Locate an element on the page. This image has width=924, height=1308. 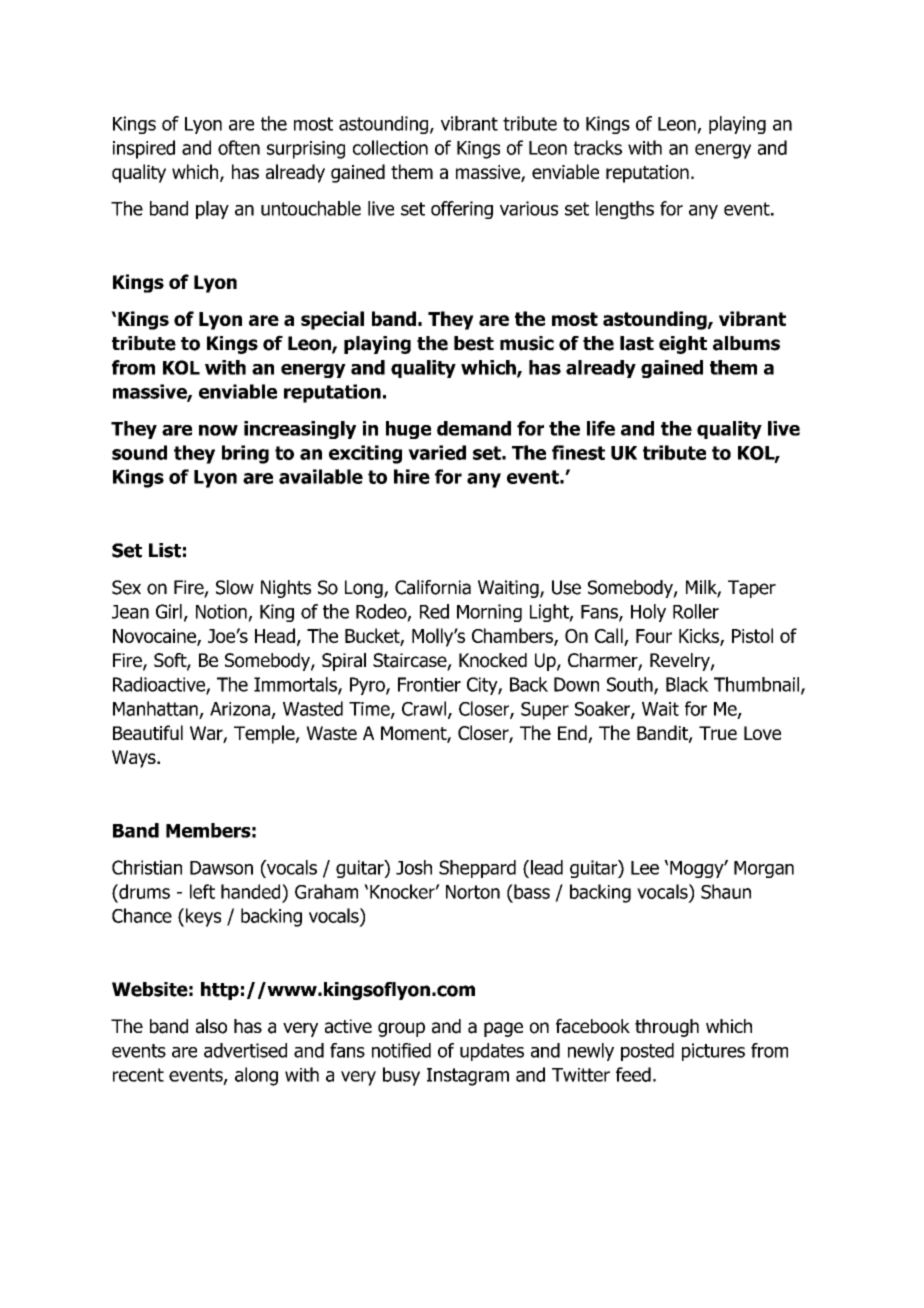
Roller is located at coordinates (696, 611).
